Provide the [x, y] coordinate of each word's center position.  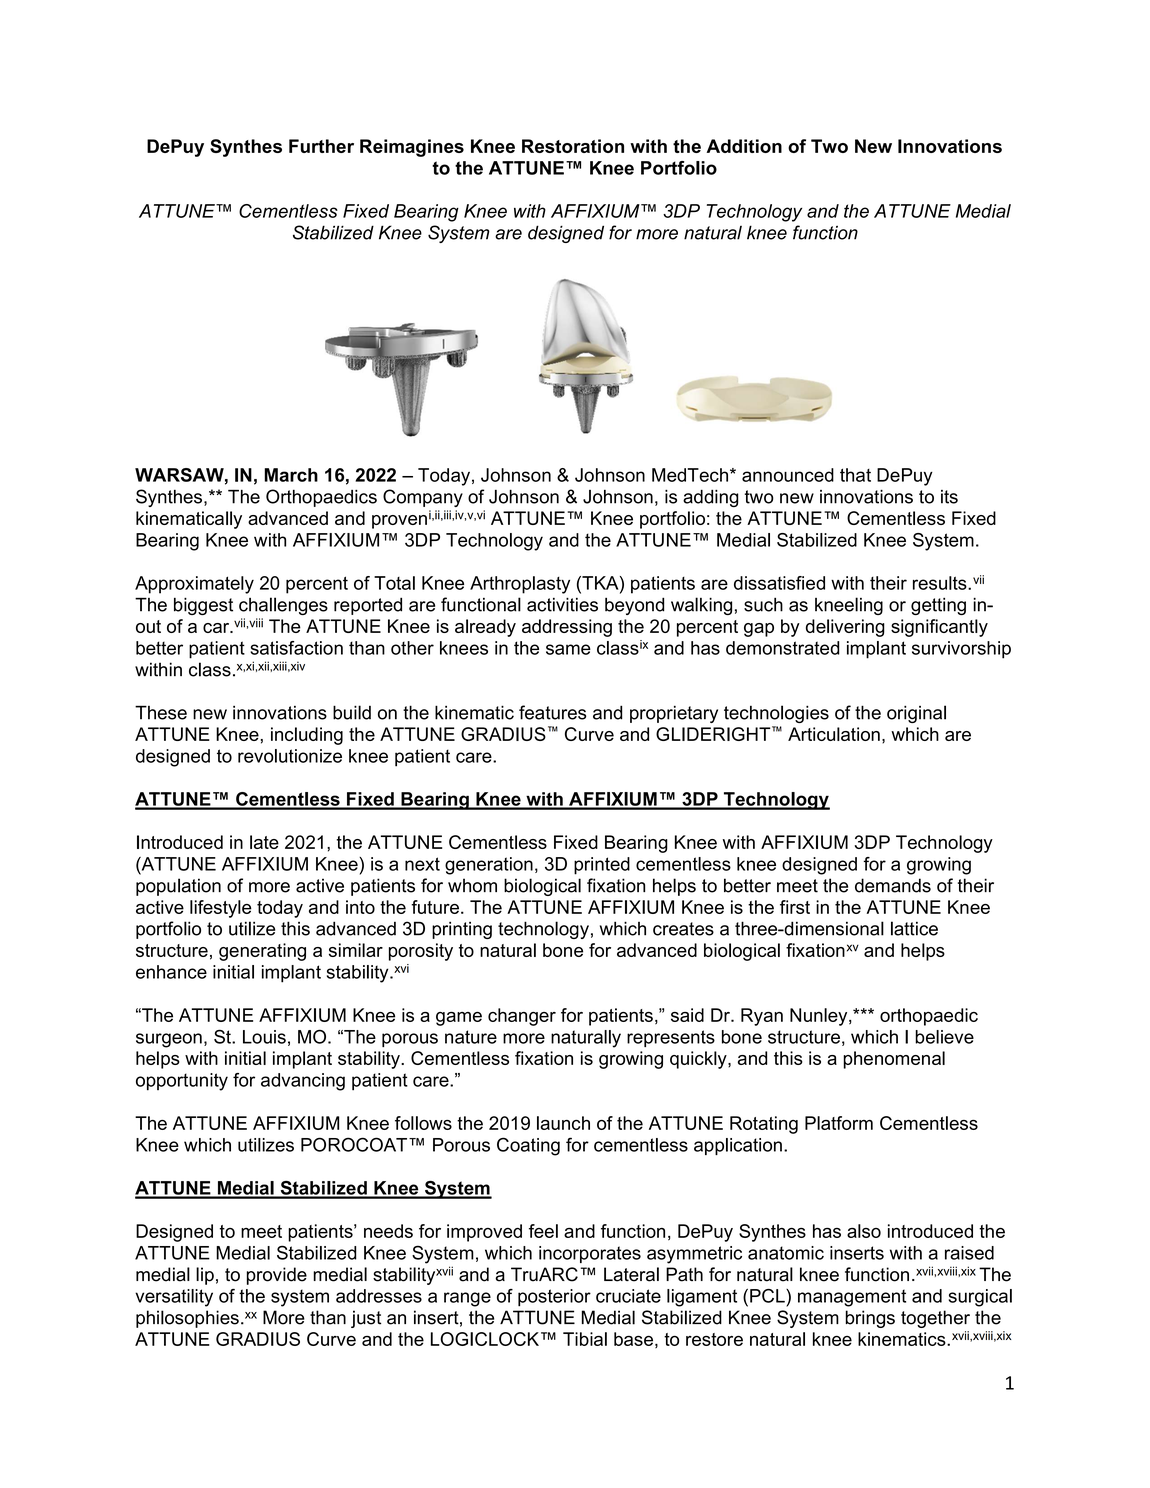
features [552, 712]
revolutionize [290, 756]
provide [277, 1276]
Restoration [573, 146]
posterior [554, 1298]
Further [321, 146]
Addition [744, 146]
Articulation [834, 734]
